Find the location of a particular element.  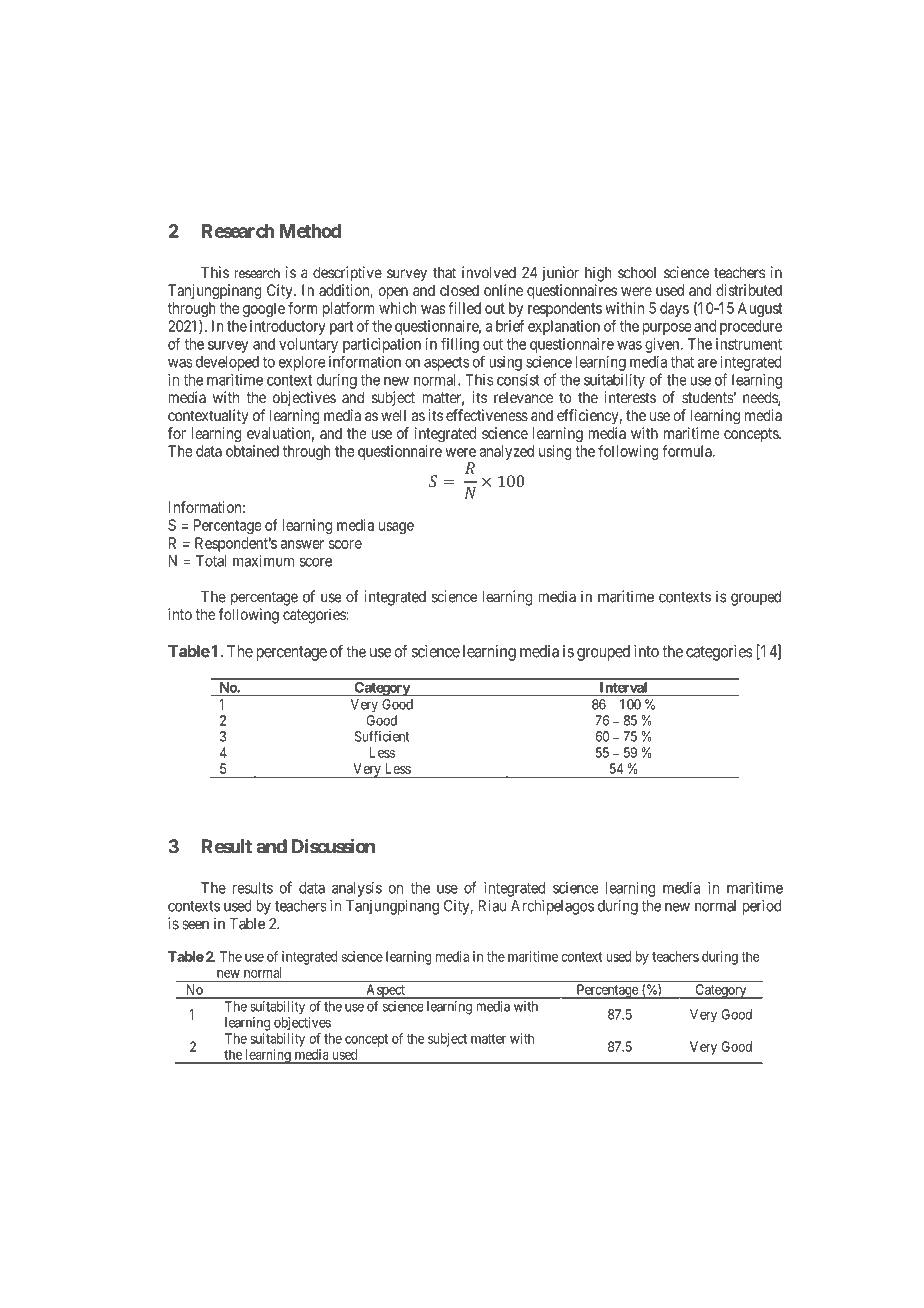

Method is located at coordinates (310, 231).
